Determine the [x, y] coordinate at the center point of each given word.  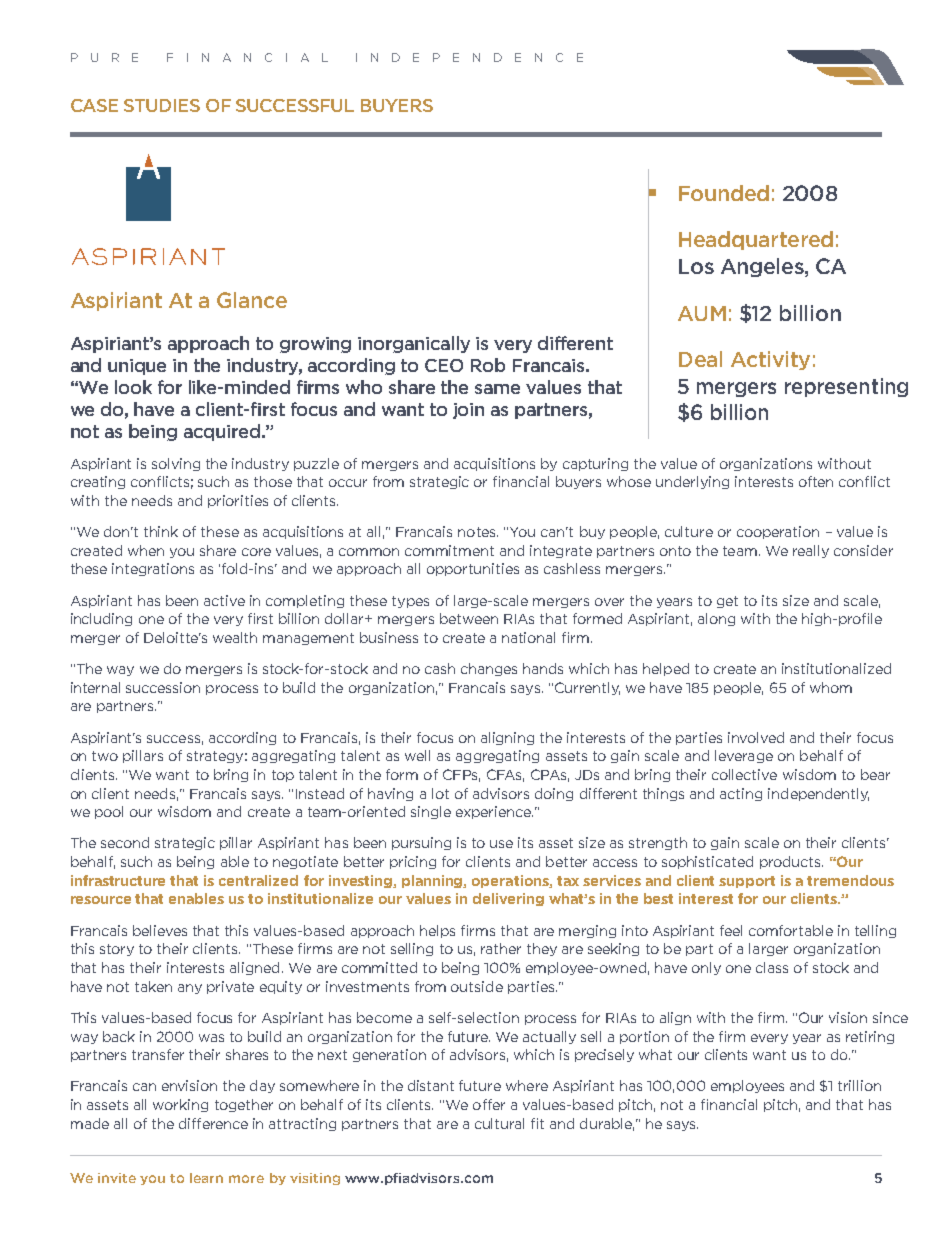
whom [831, 687]
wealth [235, 637]
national [528, 637]
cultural [499, 1123]
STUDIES [162, 105]
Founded [724, 193]
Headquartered [756, 240]
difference [213, 1123]
